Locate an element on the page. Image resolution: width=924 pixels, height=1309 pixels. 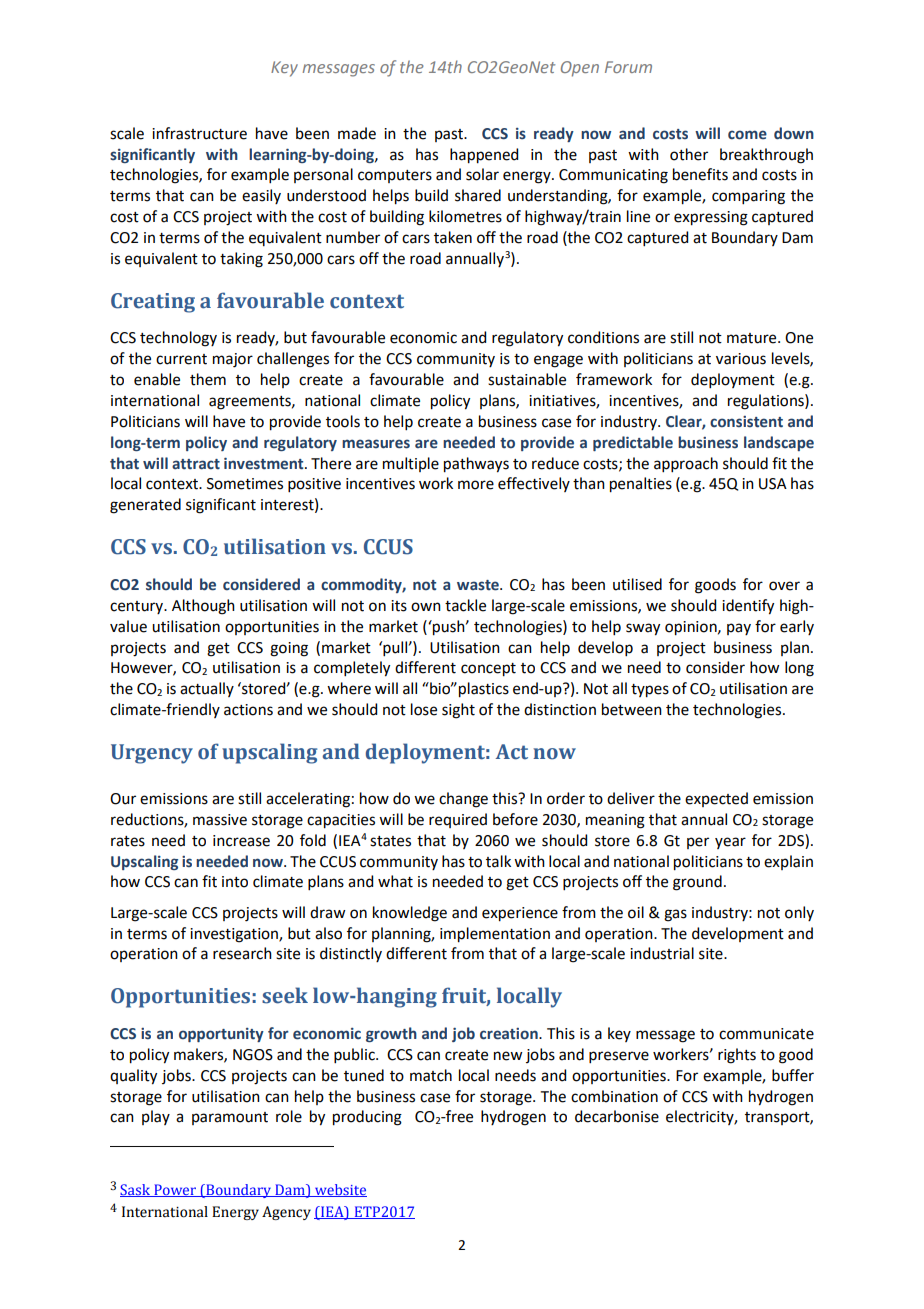
happened is located at coordinates (484, 156).
